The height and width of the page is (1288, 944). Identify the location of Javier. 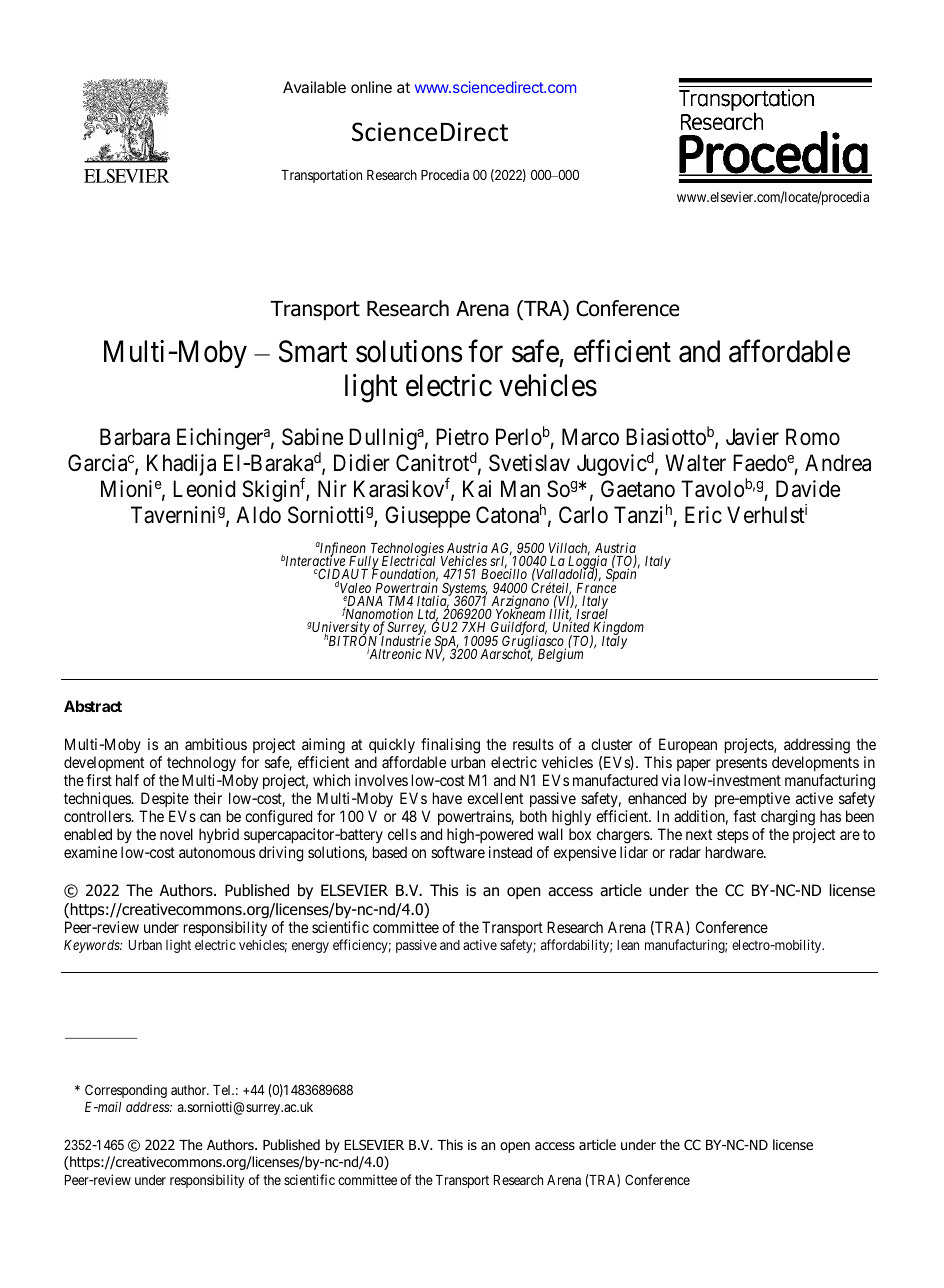
(752, 437).
